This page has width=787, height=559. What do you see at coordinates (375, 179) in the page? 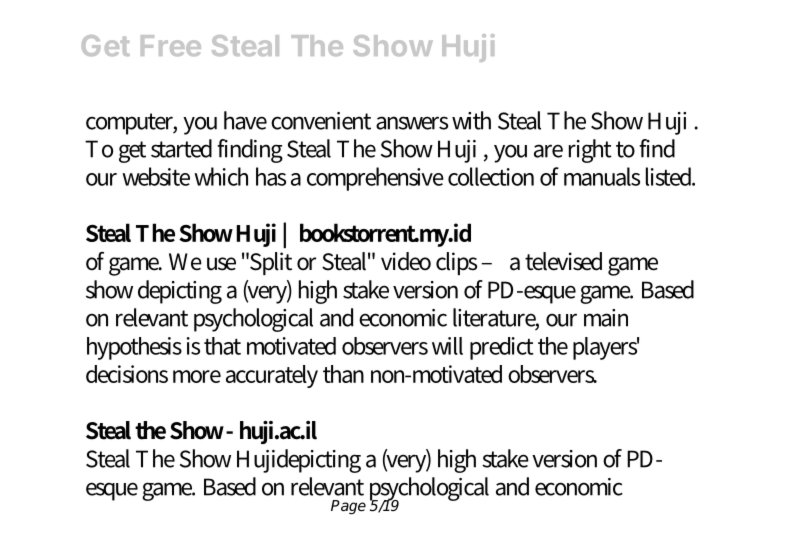
I see `comprehensive` at bounding box center [375, 179].
